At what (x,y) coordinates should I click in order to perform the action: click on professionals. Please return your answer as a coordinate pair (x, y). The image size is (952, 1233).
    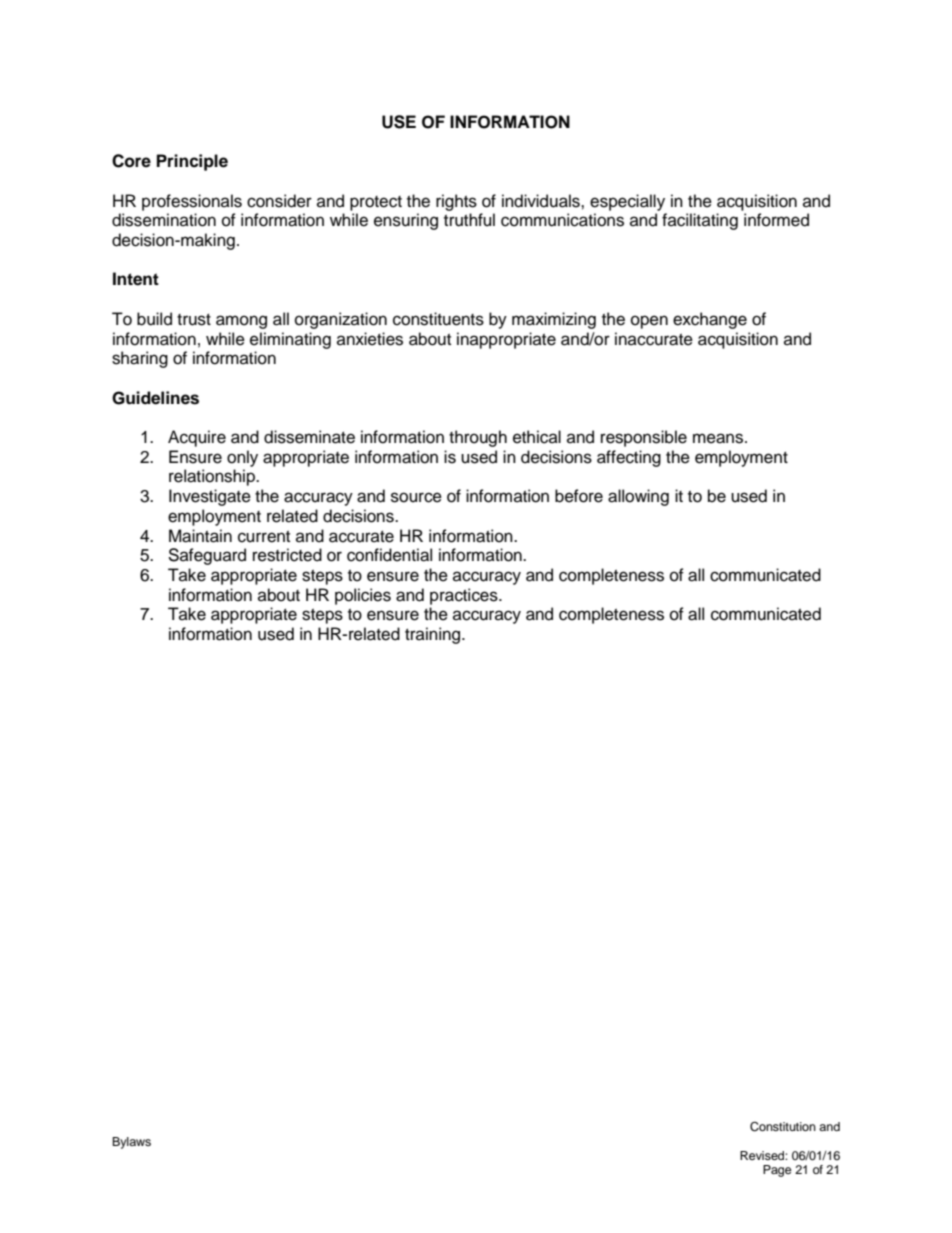
    Looking at the image, I should click on (192, 202).
